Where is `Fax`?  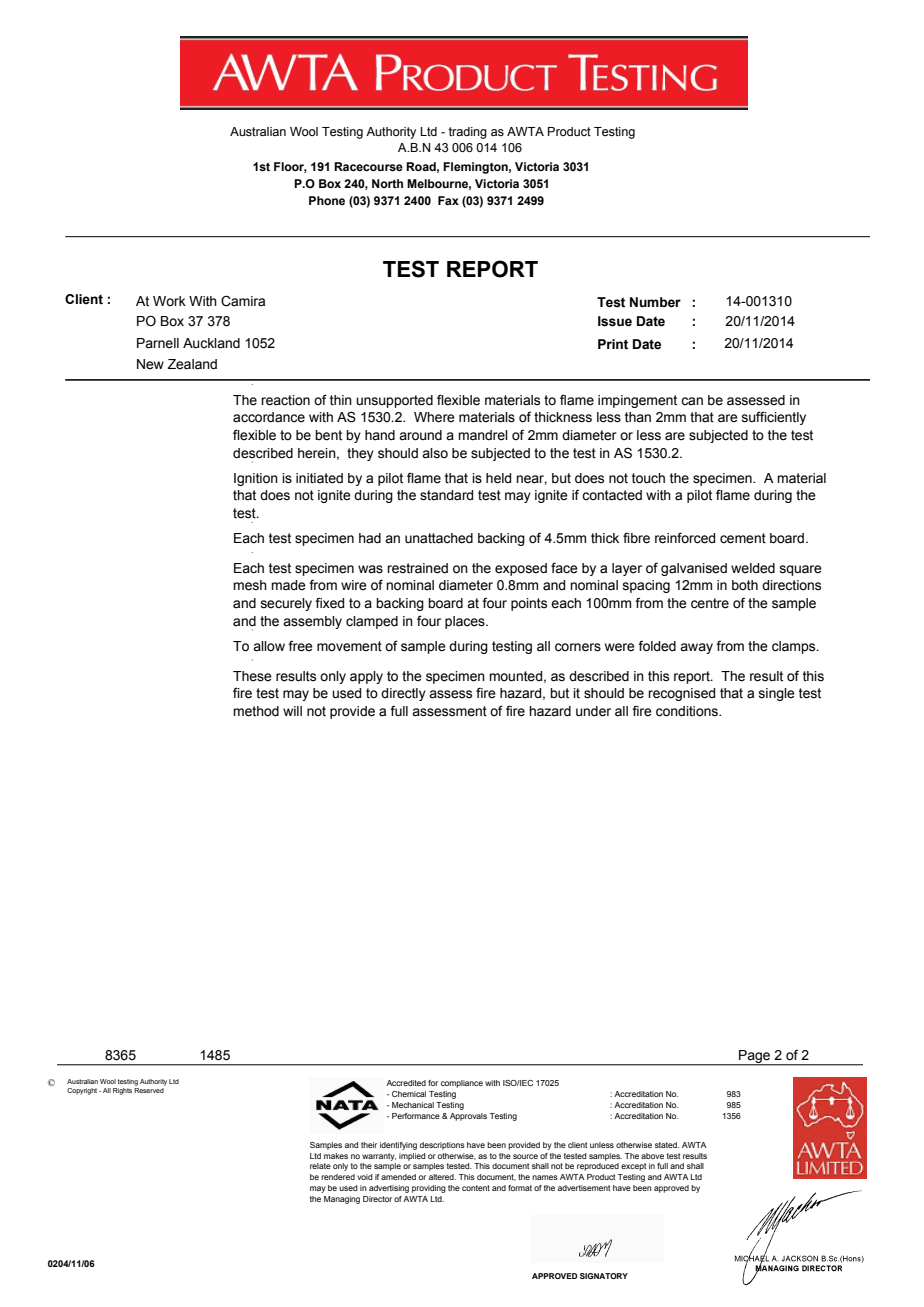
Fax is located at coordinates (448, 200).
